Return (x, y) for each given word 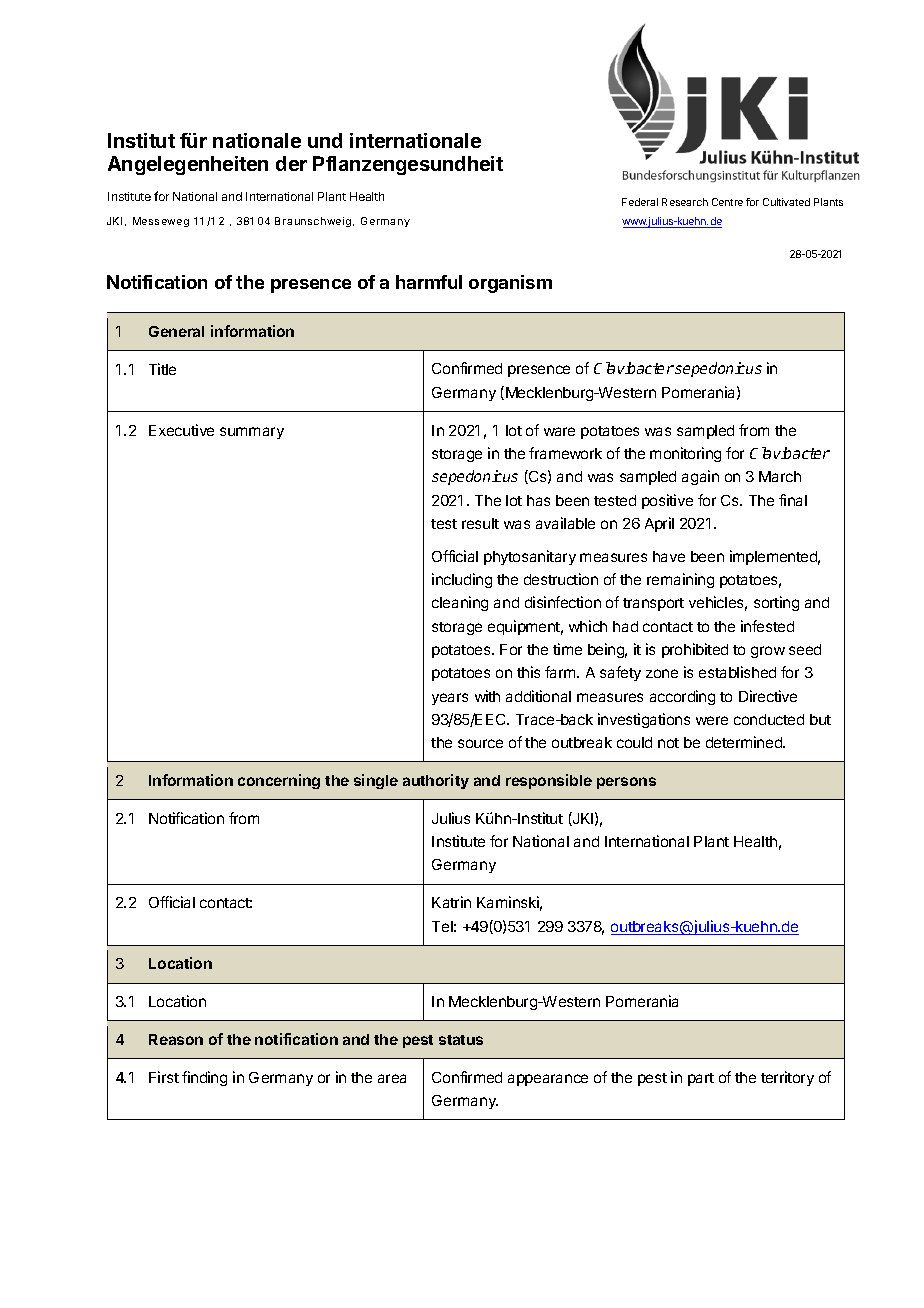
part (701, 1079)
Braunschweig (313, 222)
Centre (727, 202)
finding (204, 1078)
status (461, 1040)
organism (510, 284)
